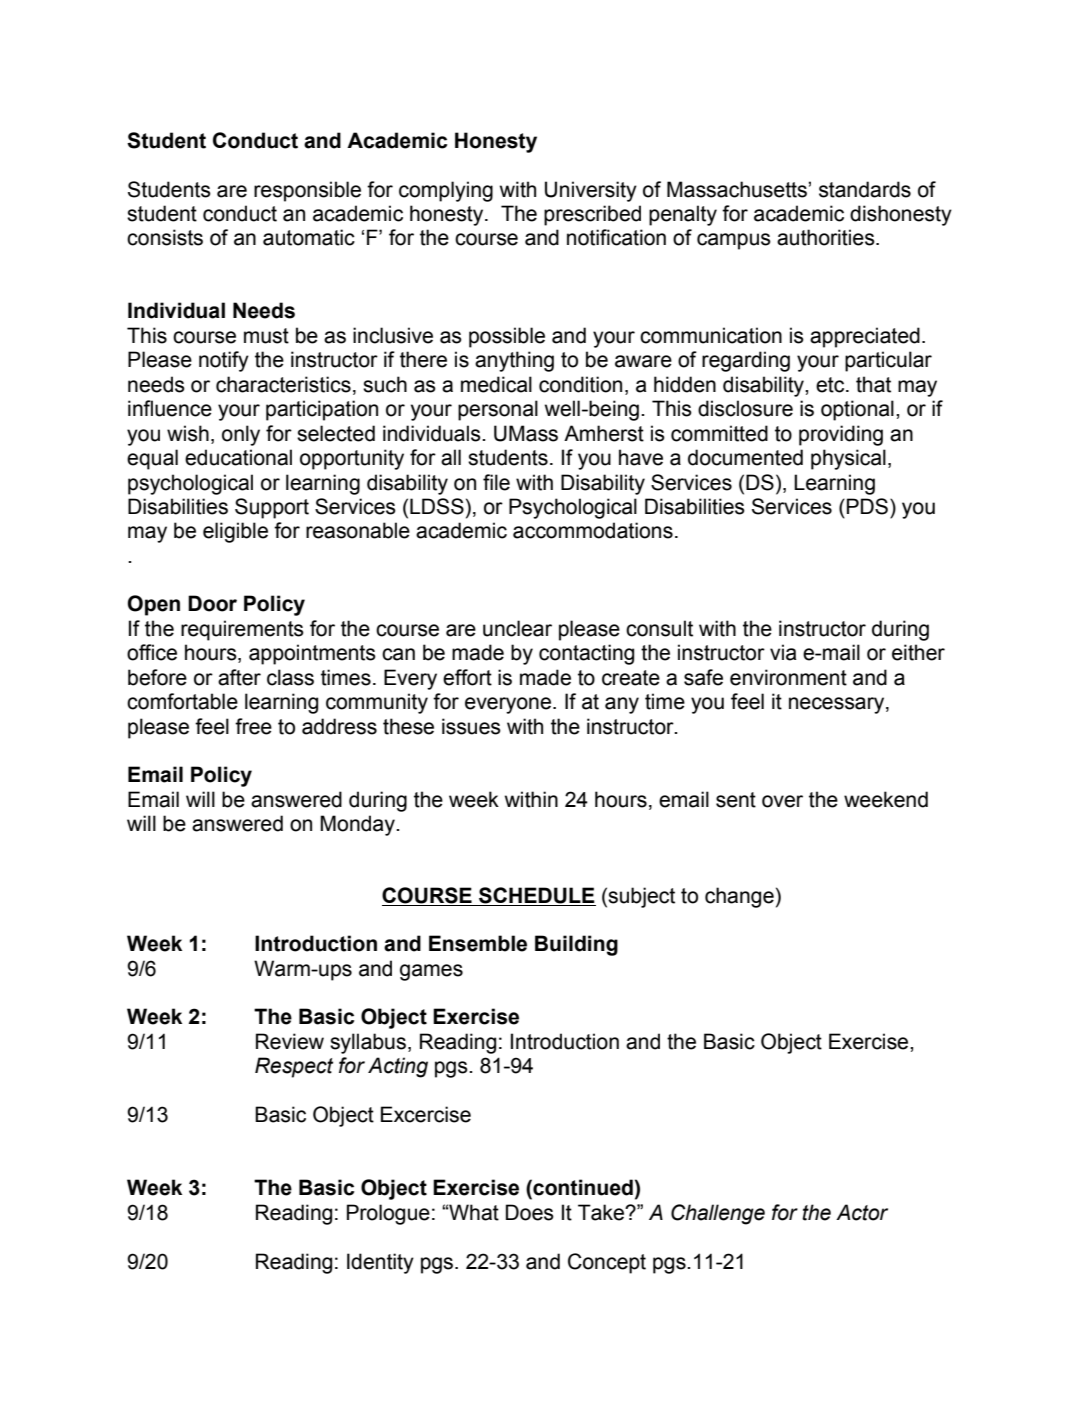 This screenshot has height=1401, width=1082. Describe the element at coordinates (380, 1263) in the screenshot. I see `Identity` at that location.
